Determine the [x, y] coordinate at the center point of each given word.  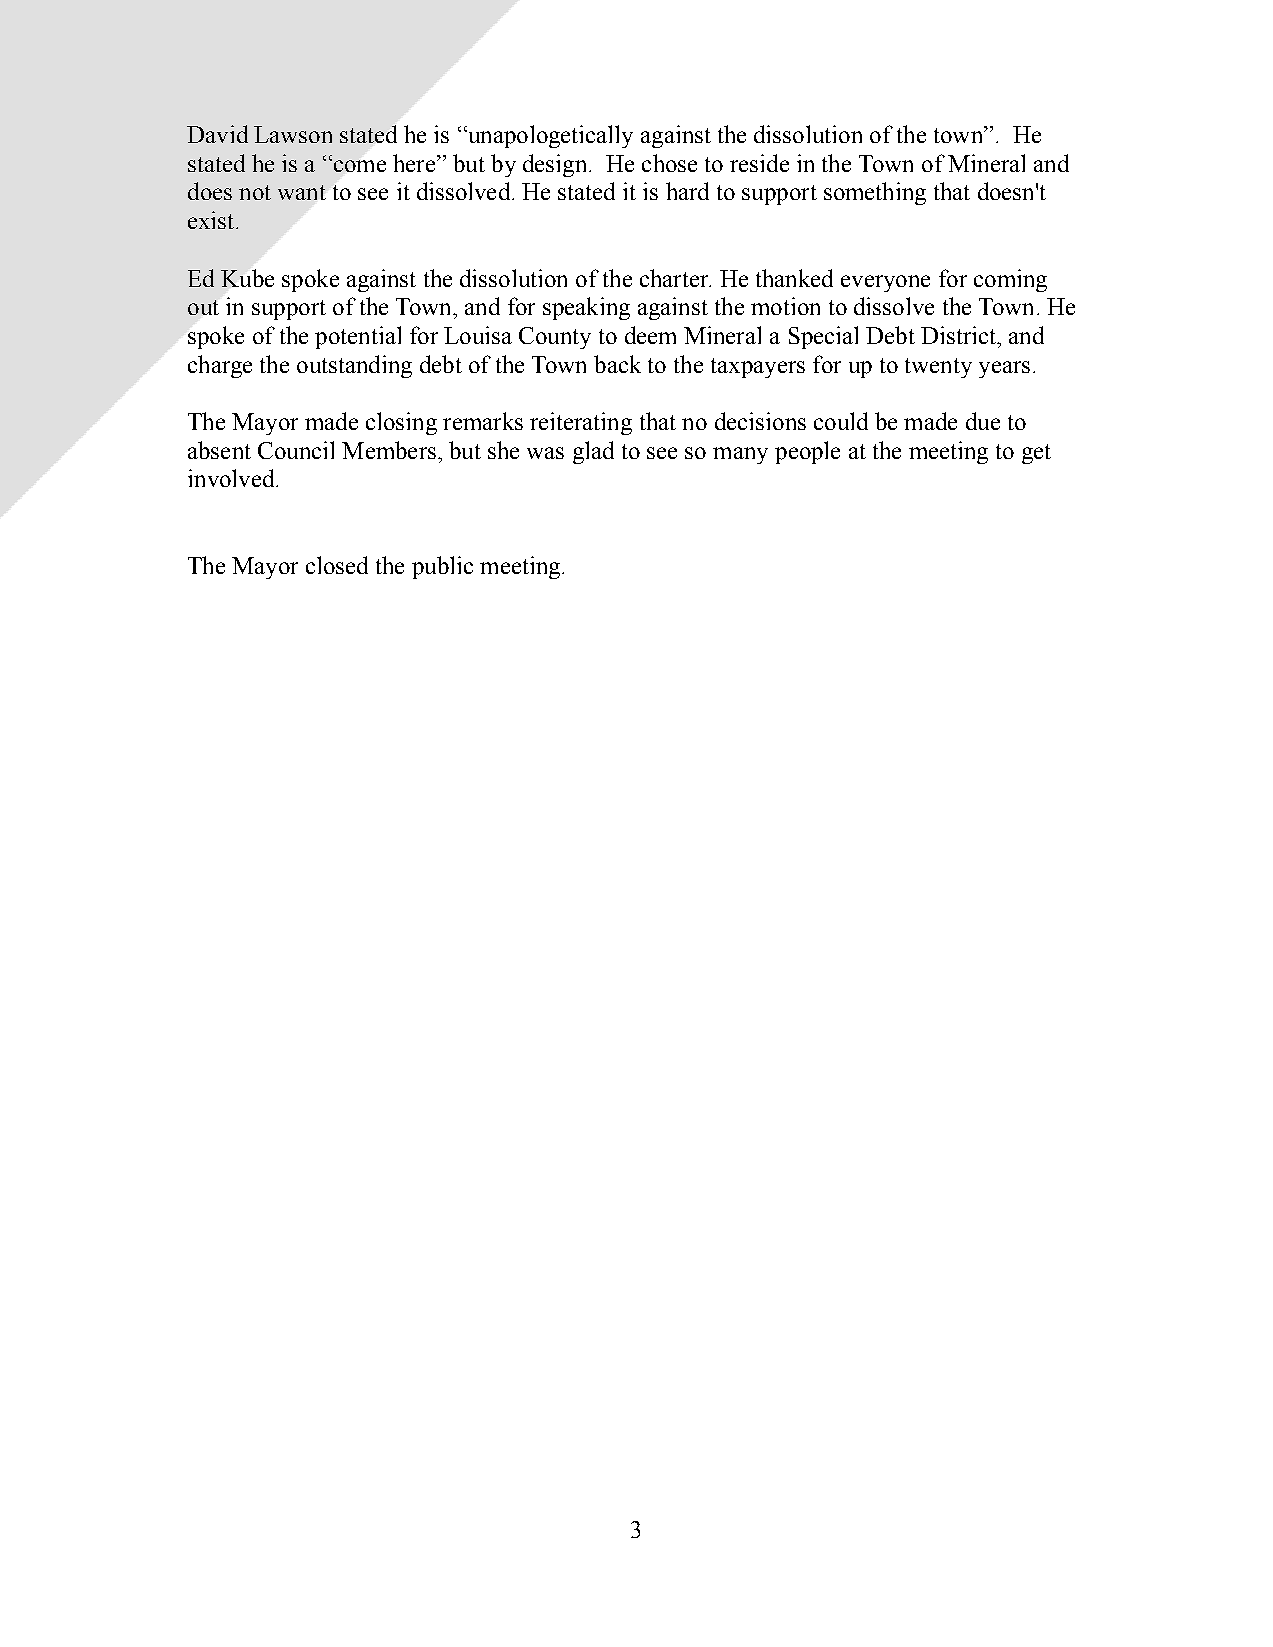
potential [358, 337]
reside [759, 163]
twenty [938, 368]
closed [337, 565]
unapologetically [549, 136]
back [617, 364]
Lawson [293, 134]
